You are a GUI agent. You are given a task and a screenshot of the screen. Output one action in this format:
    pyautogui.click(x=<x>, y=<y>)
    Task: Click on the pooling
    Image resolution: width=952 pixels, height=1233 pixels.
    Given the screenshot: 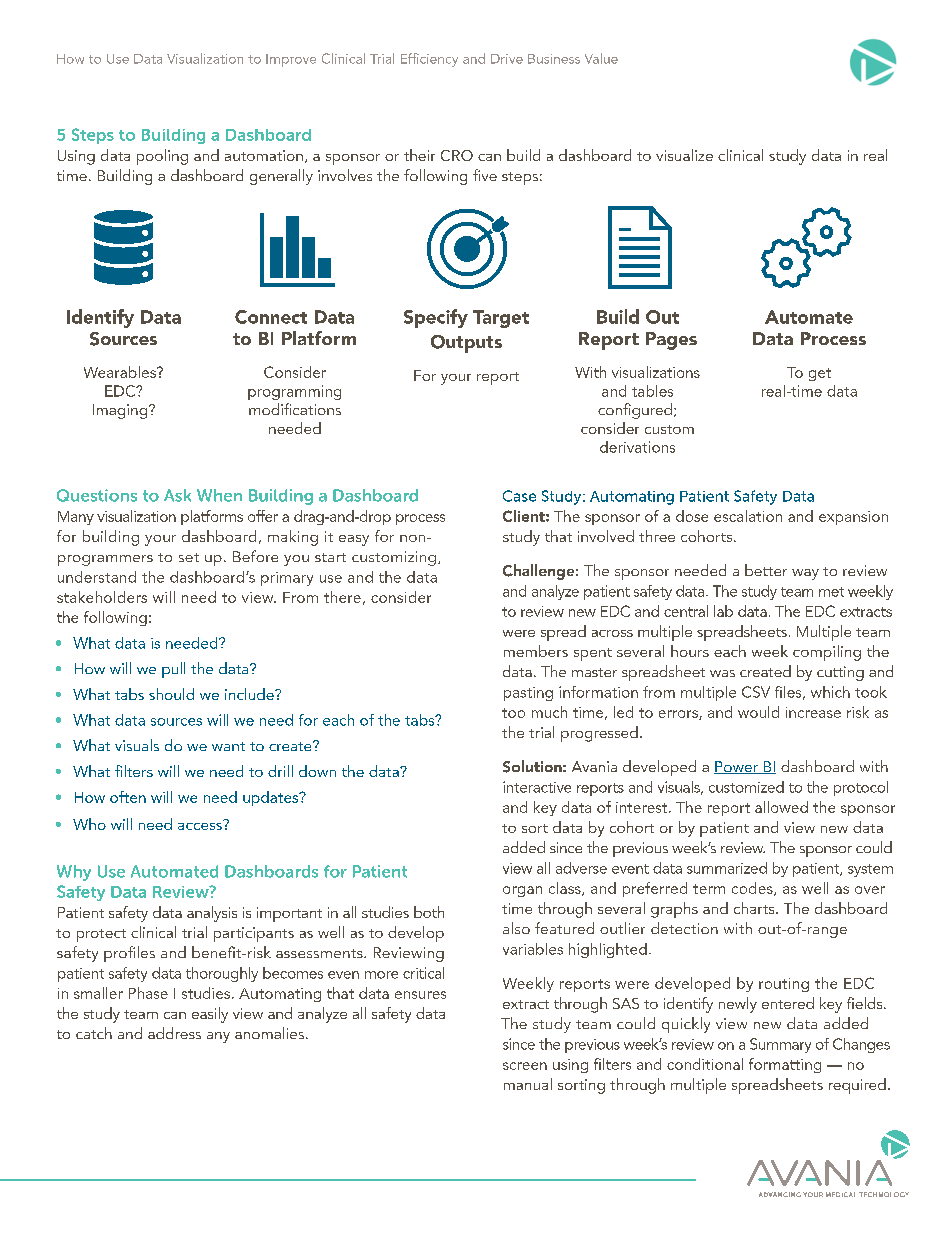 What is the action you would take?
    pyautogui.click(x=162, y=157)
